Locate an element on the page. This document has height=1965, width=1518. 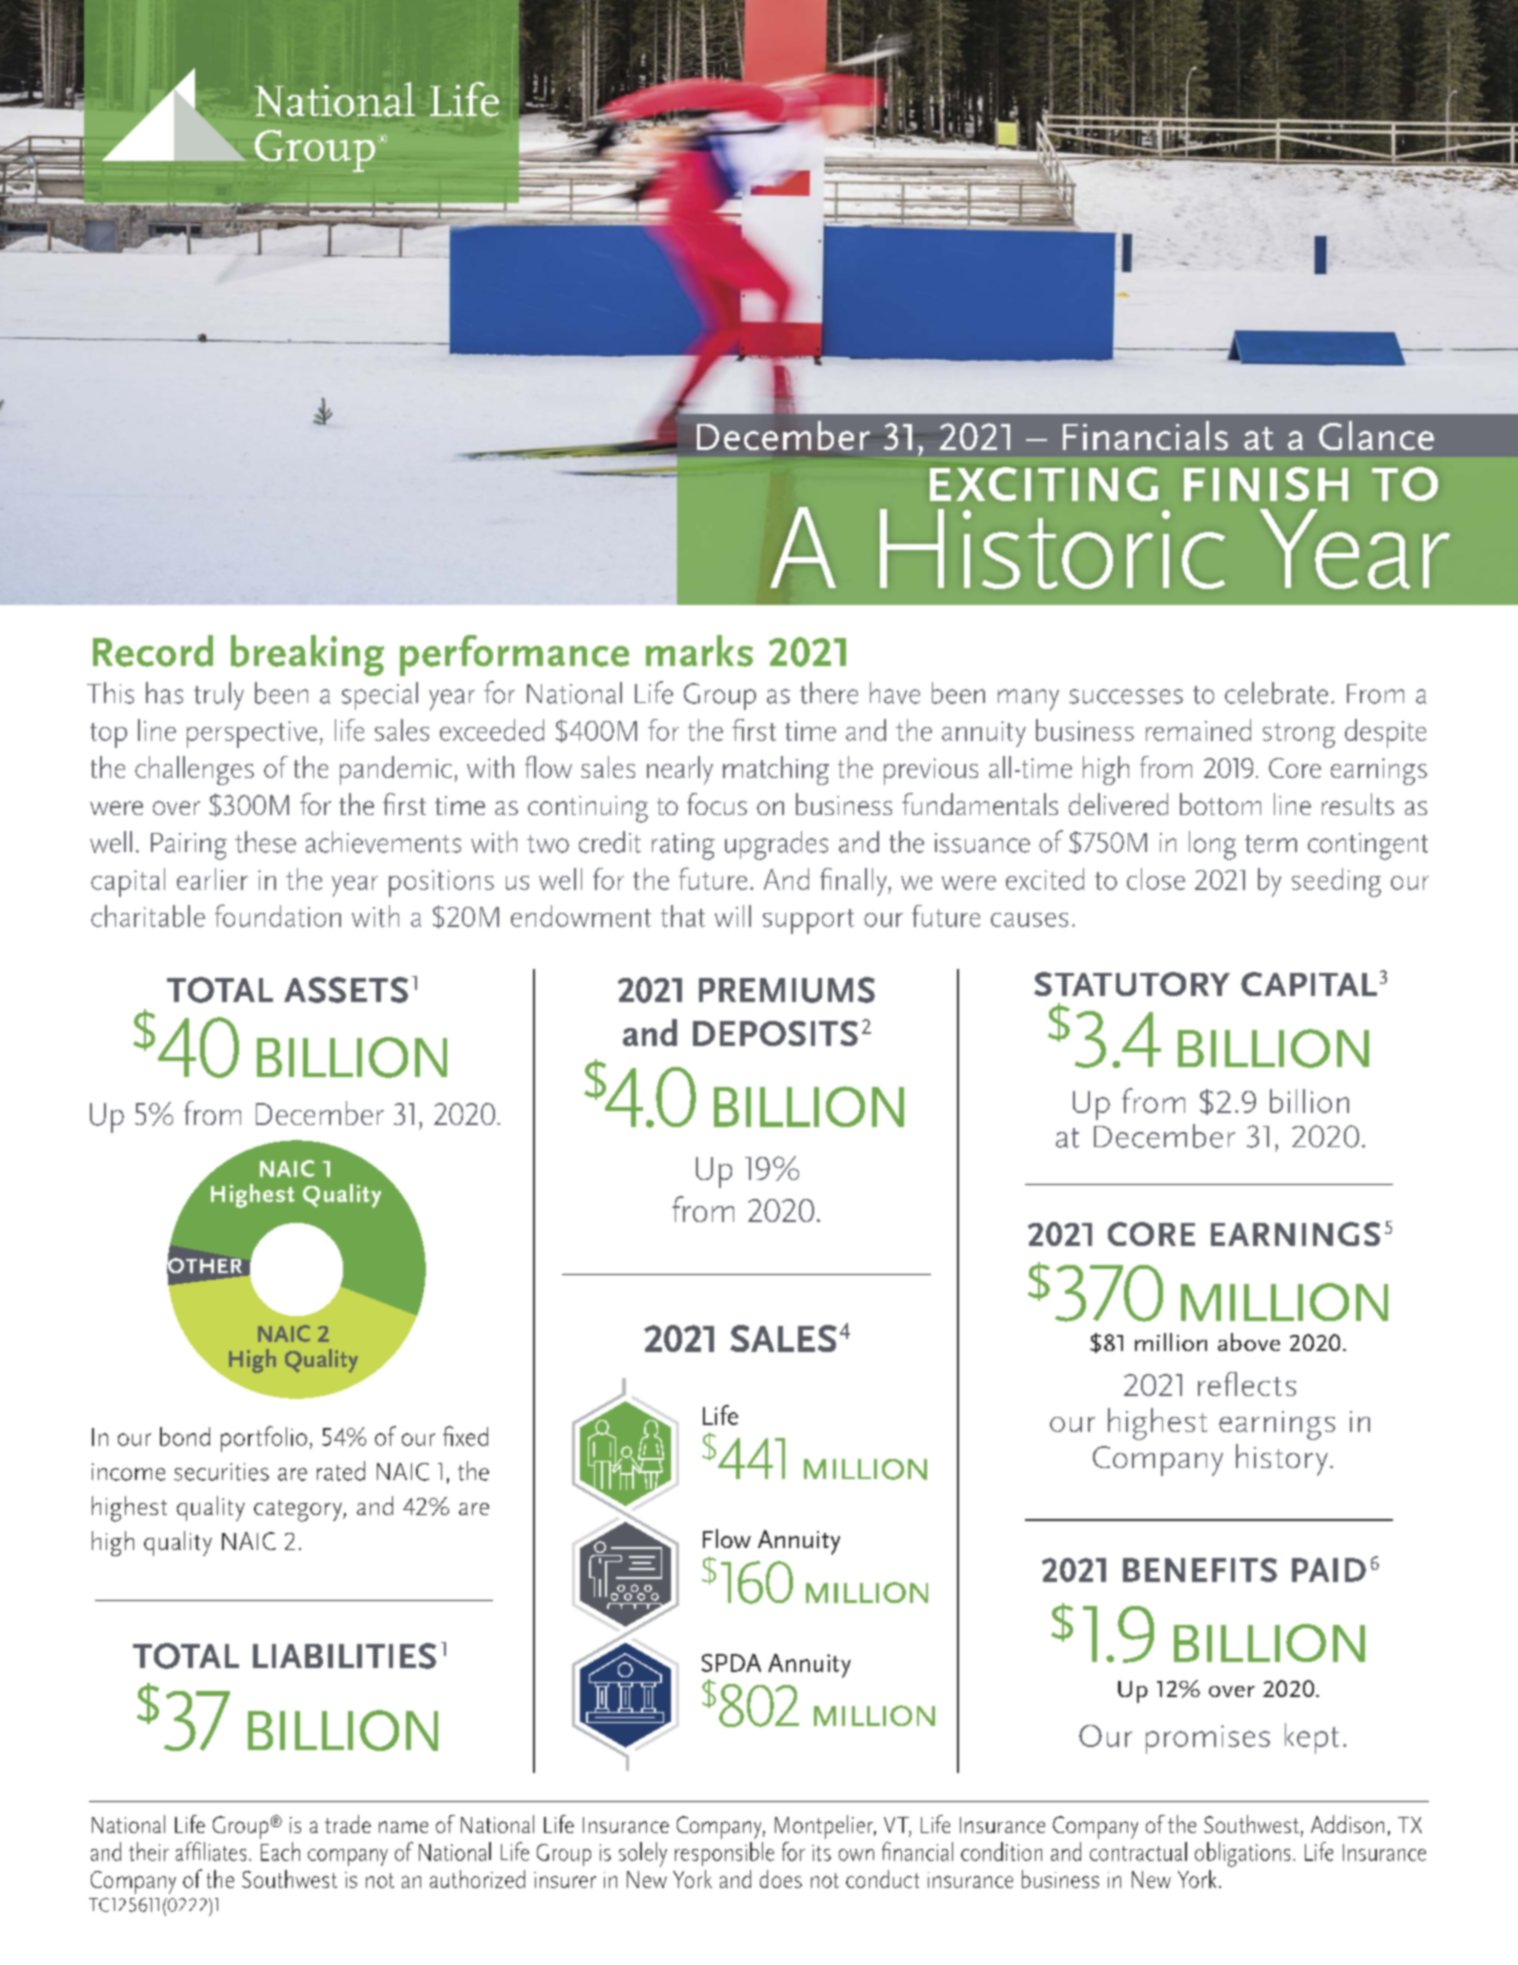
focus is located at coordinates (717, 804).
